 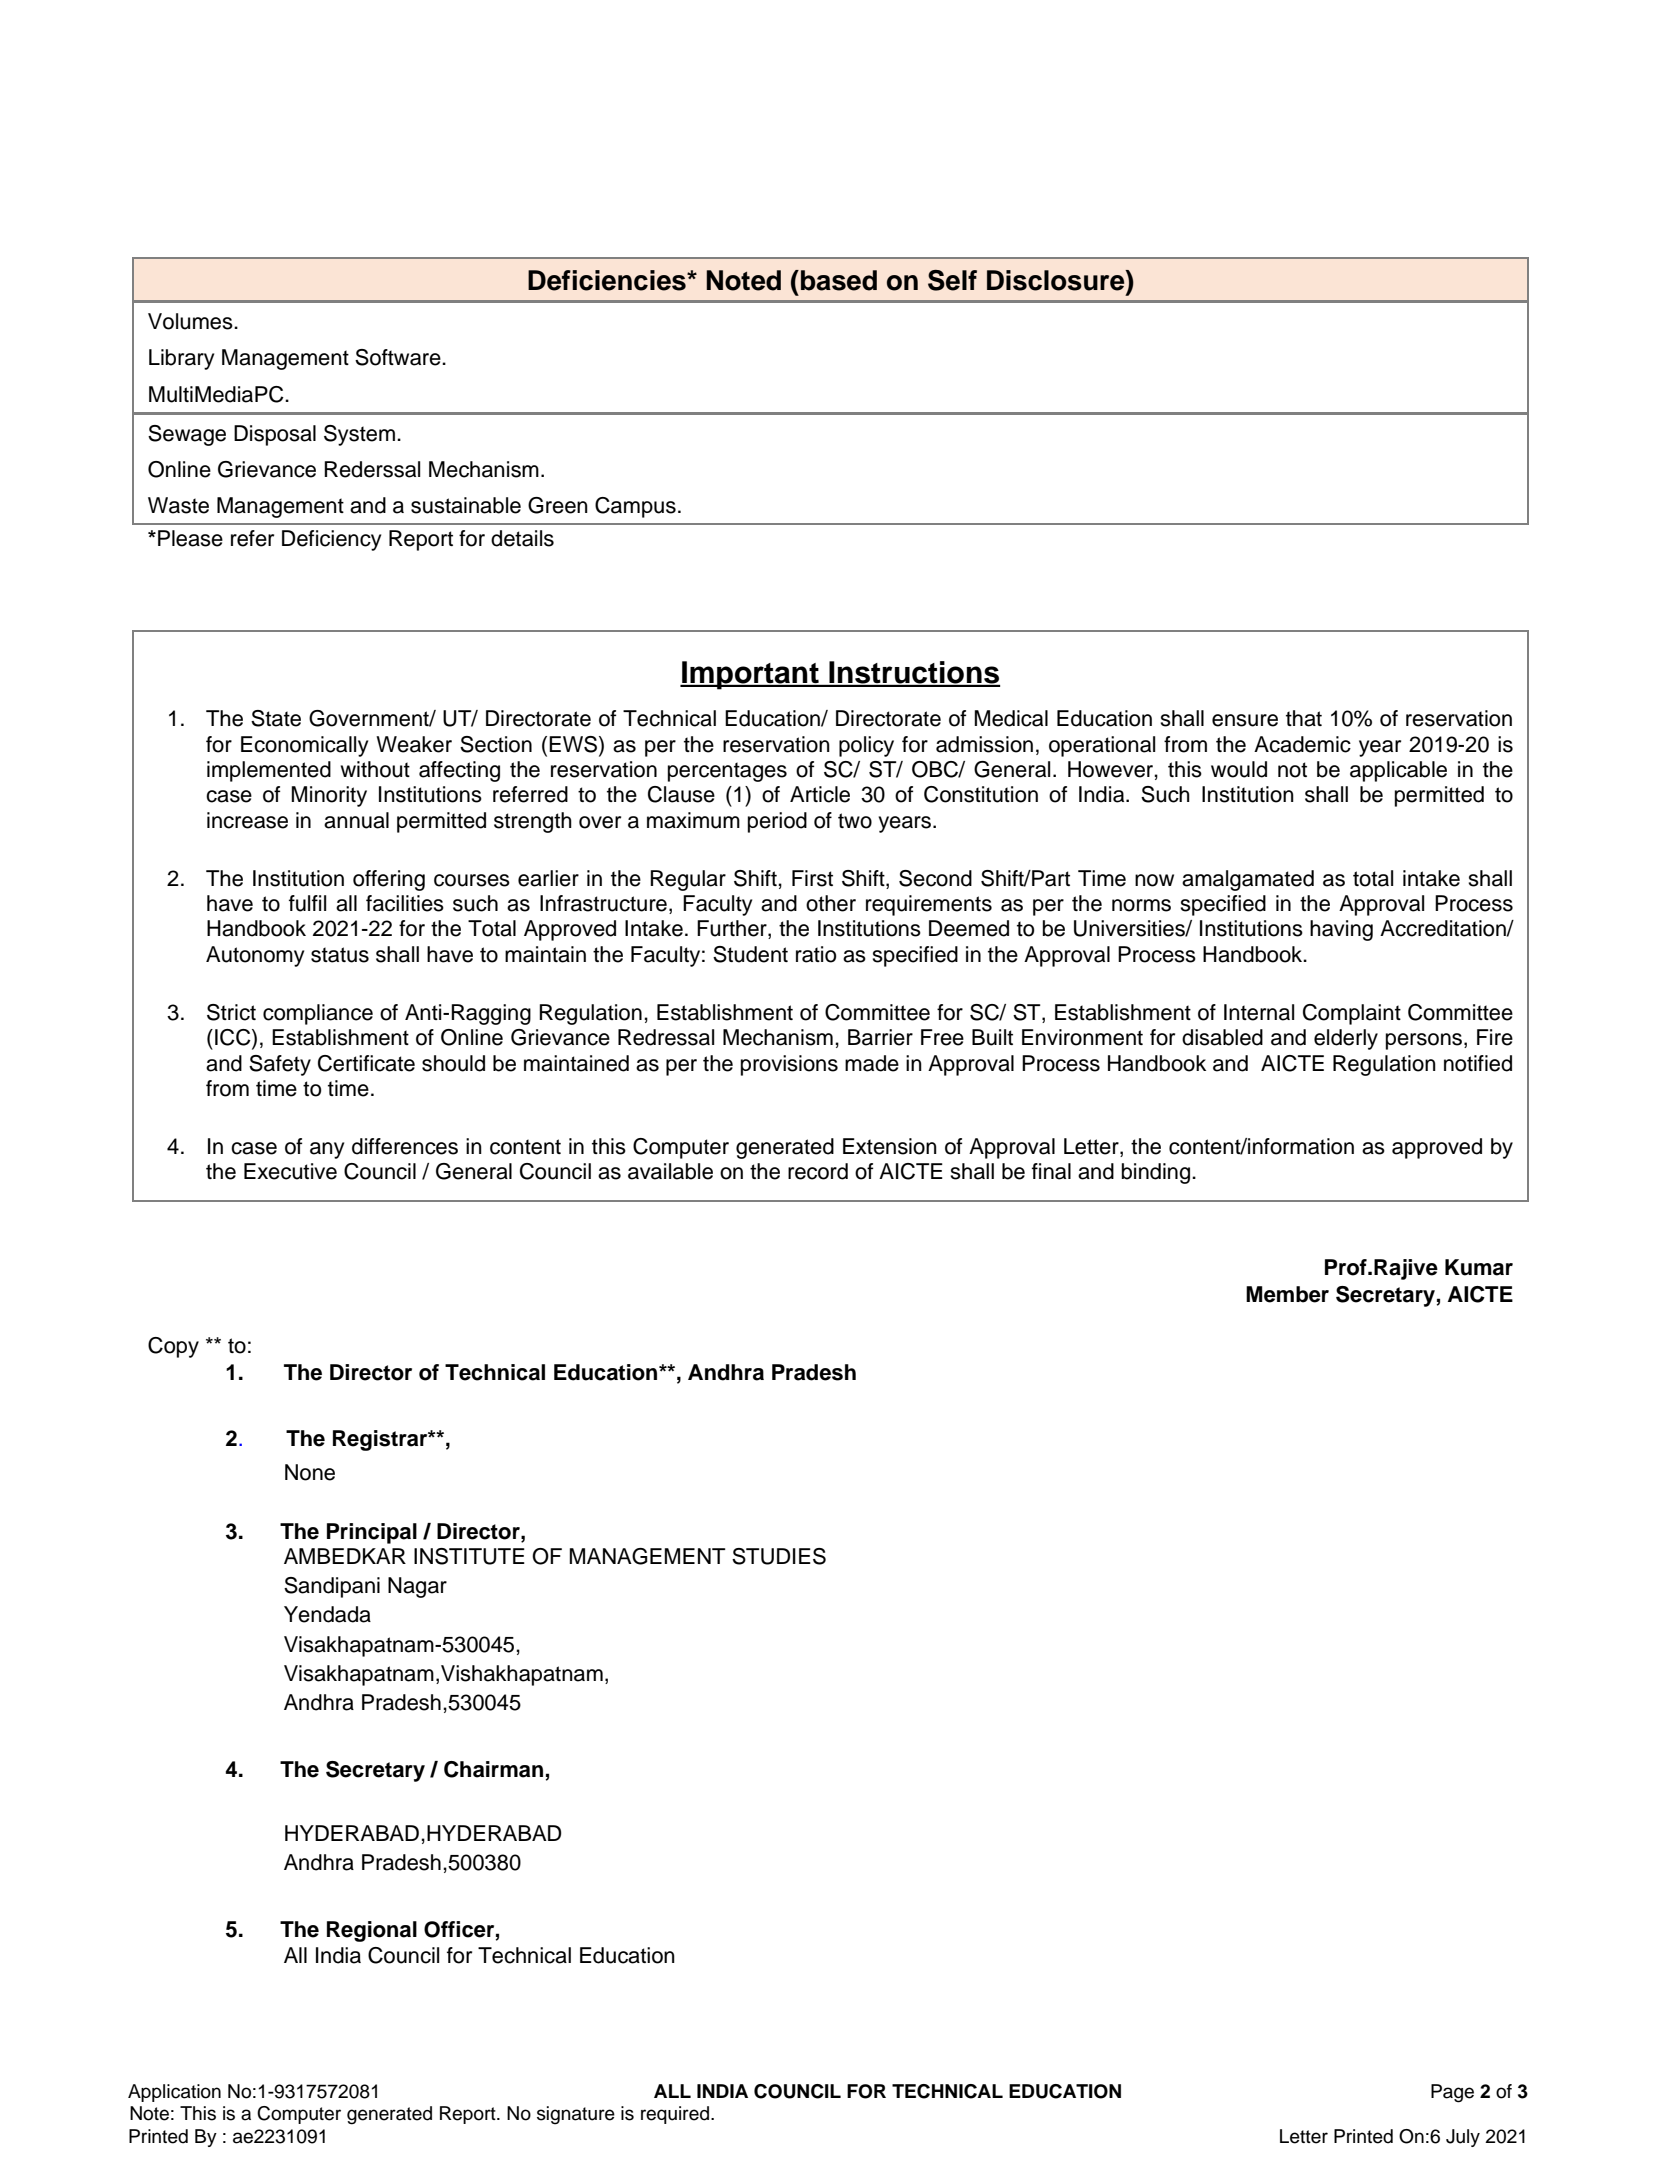 What do you see at coordinates (1287, 1294) in the page?
I see `Member` at bounding box center [1287, 1294].
